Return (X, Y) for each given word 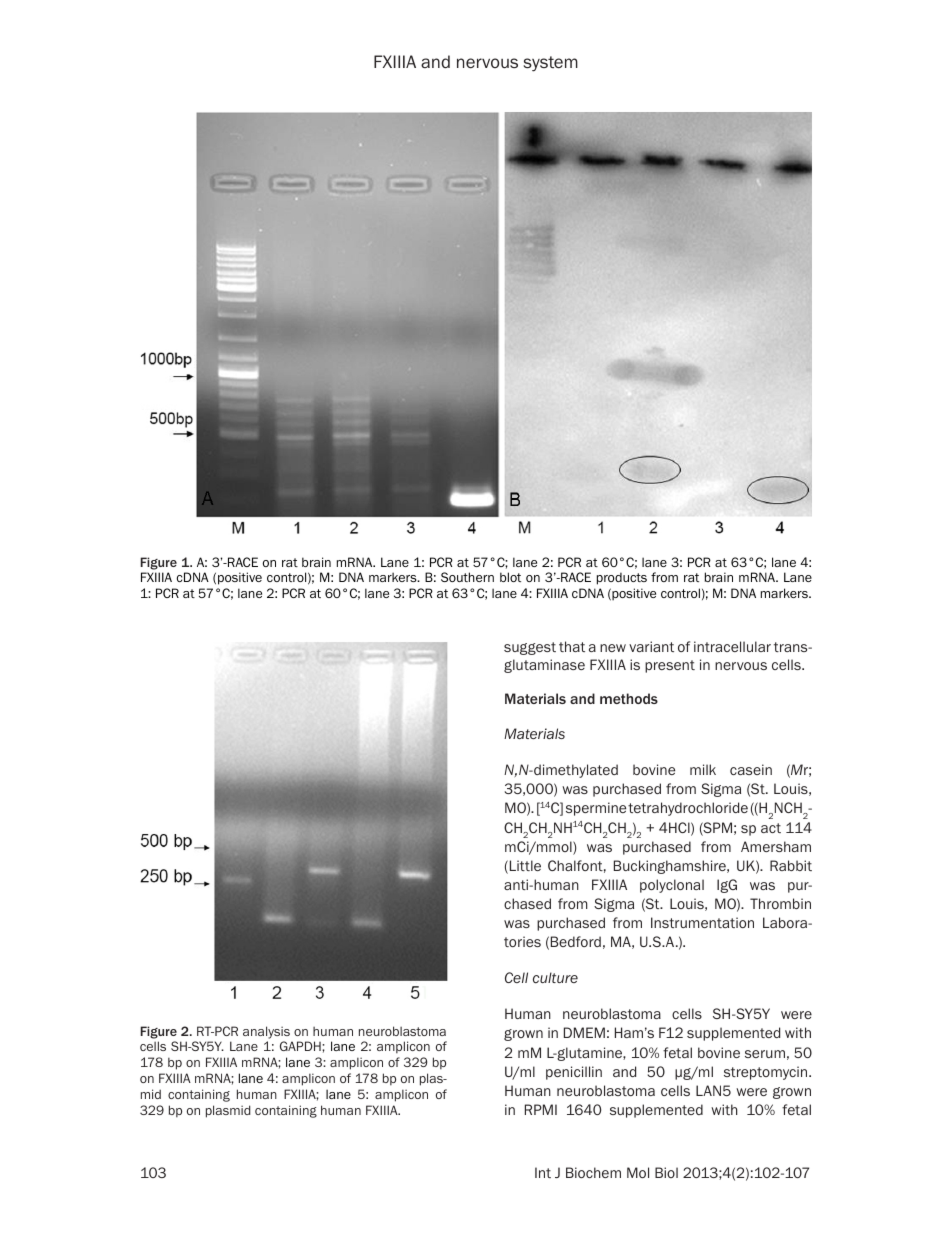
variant (651, 646)
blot (510, 577)
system (551, 64)
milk (703, 769)
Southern (467, 577)
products (622, 578)
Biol (666, 1172)
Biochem (593, 1172)
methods (629, 698)
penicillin (574, 1073)
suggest (530, 648)
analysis (266, 1032)
